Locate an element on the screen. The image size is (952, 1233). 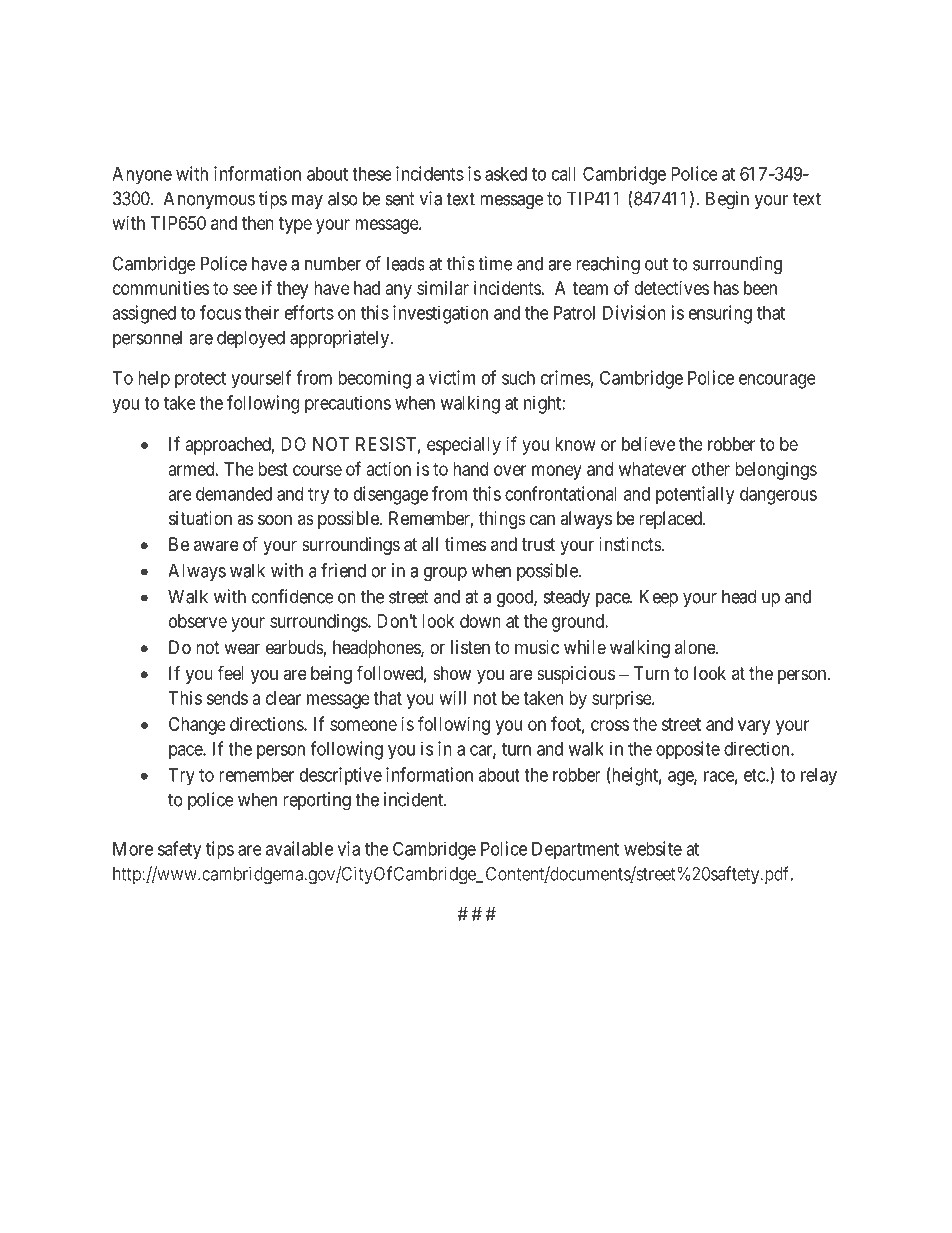
things is located at coordinates (502, 520).
